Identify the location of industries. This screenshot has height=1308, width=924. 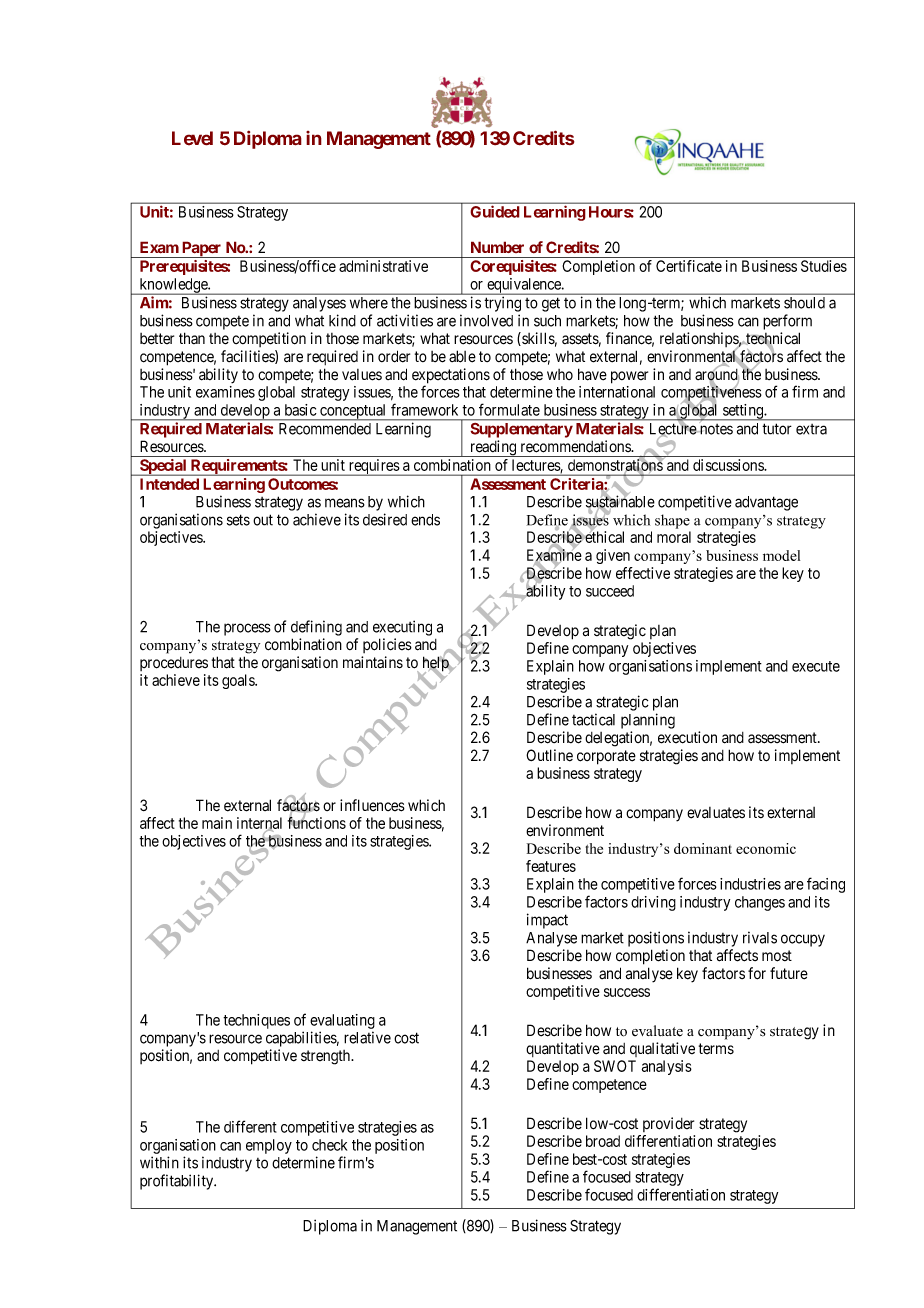
(750, 884).
